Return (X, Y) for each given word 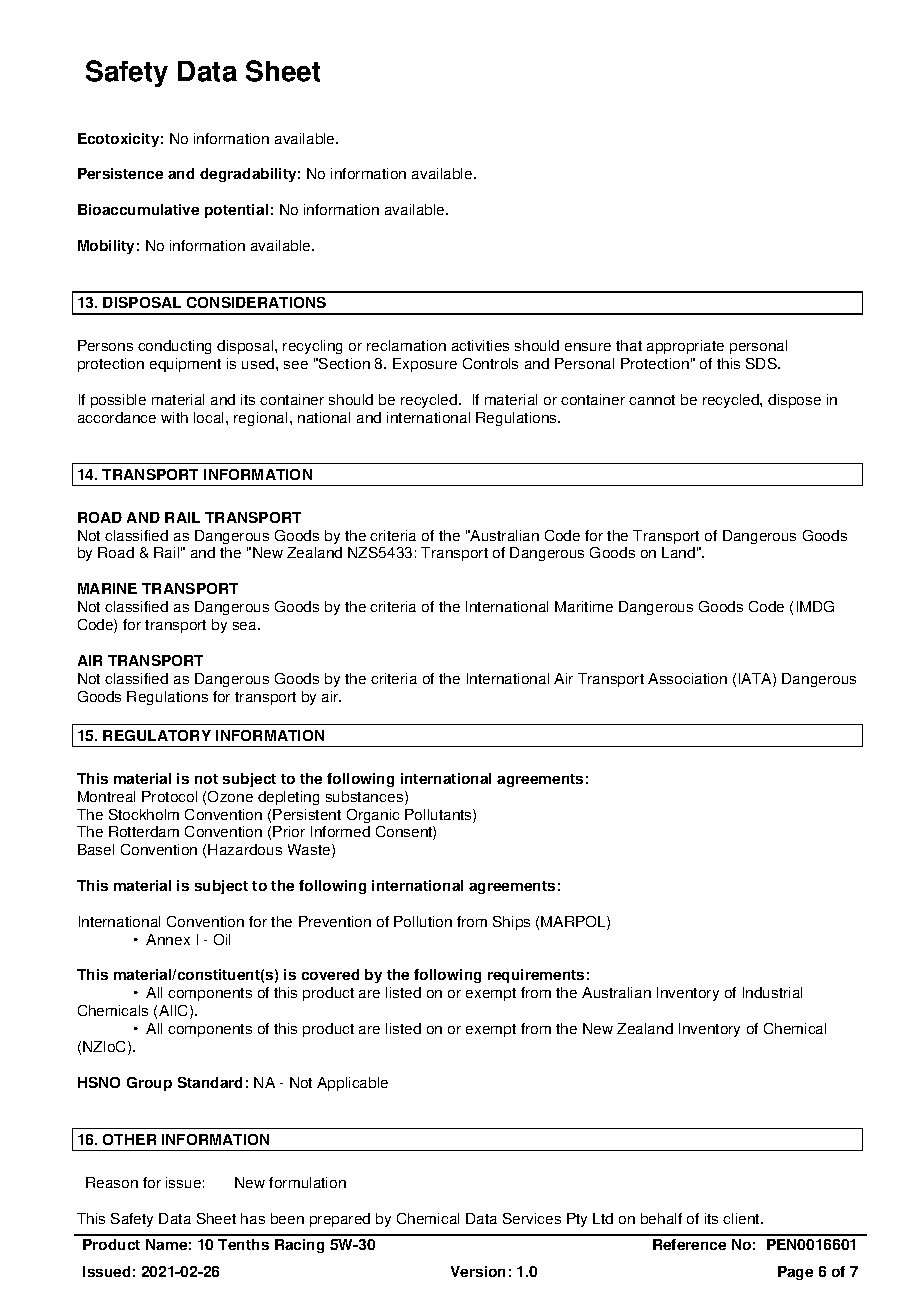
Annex (168, 939)
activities (480, 345)
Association (687, 678)
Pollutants (439, 816)
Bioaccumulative (138, 209)
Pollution (423, 921)
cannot (652, 400)
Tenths (243, 1244)
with (174, 417)
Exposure (425, 365)
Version (478, 1271)
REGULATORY (157, 735)
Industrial (772, 992)
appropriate (685, 347)
